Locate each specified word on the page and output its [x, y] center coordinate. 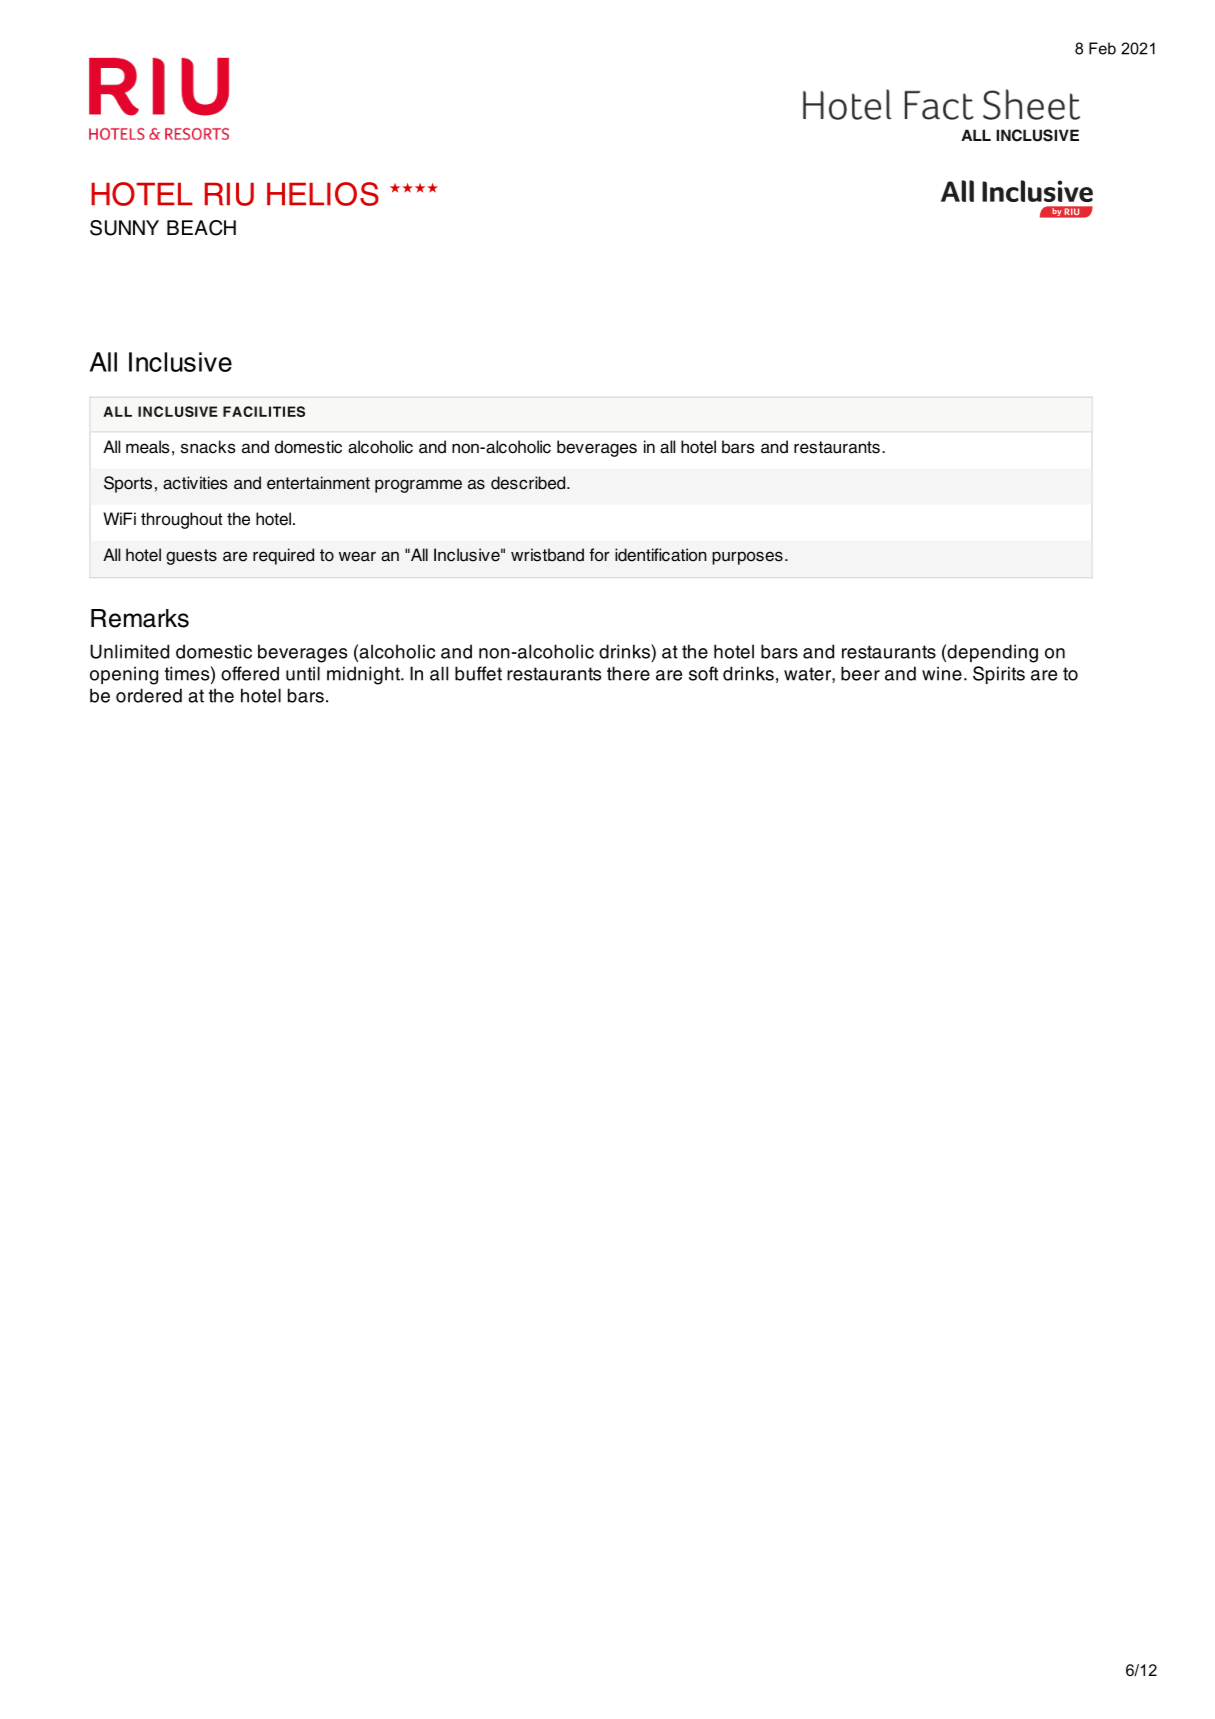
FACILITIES [264, 411]
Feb [1102, 48]
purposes [747, 558]
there [628, 673]
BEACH [201, 228]
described [529, 483]
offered [250, 673]
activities [195, 483]
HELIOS [323, 194]
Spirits [999, 675]
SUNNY [124, 228]
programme [418, 486]
